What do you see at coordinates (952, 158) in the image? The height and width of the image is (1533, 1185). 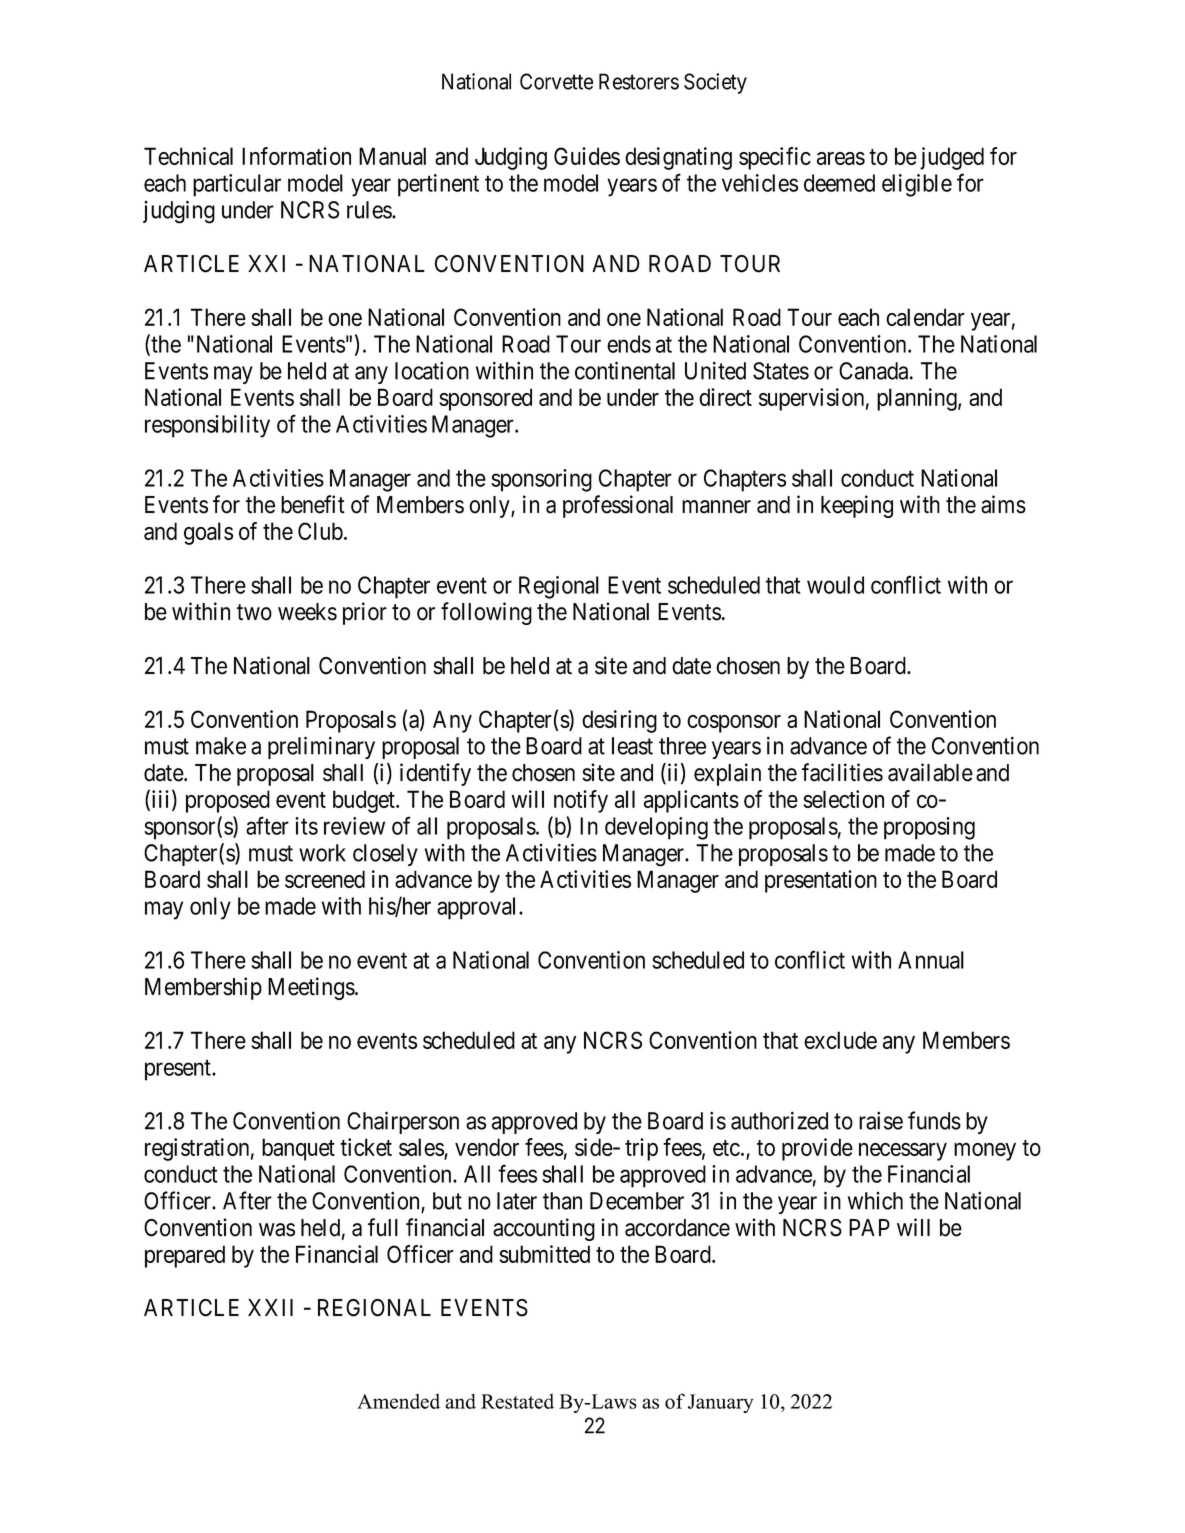 I see `judged` at bounding box center [952, 158].
